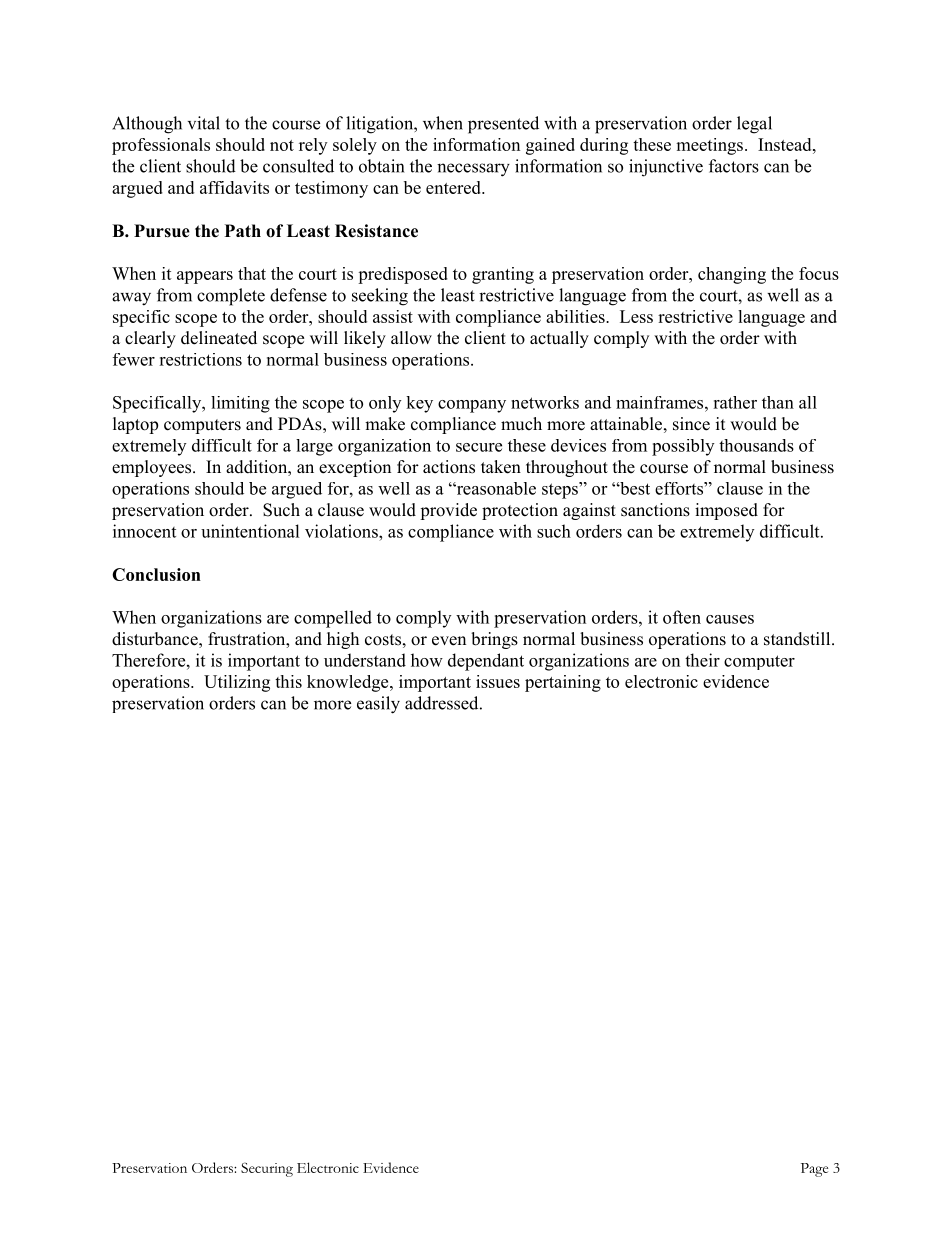  I want to click on Utilizing, so click(237, 683).
